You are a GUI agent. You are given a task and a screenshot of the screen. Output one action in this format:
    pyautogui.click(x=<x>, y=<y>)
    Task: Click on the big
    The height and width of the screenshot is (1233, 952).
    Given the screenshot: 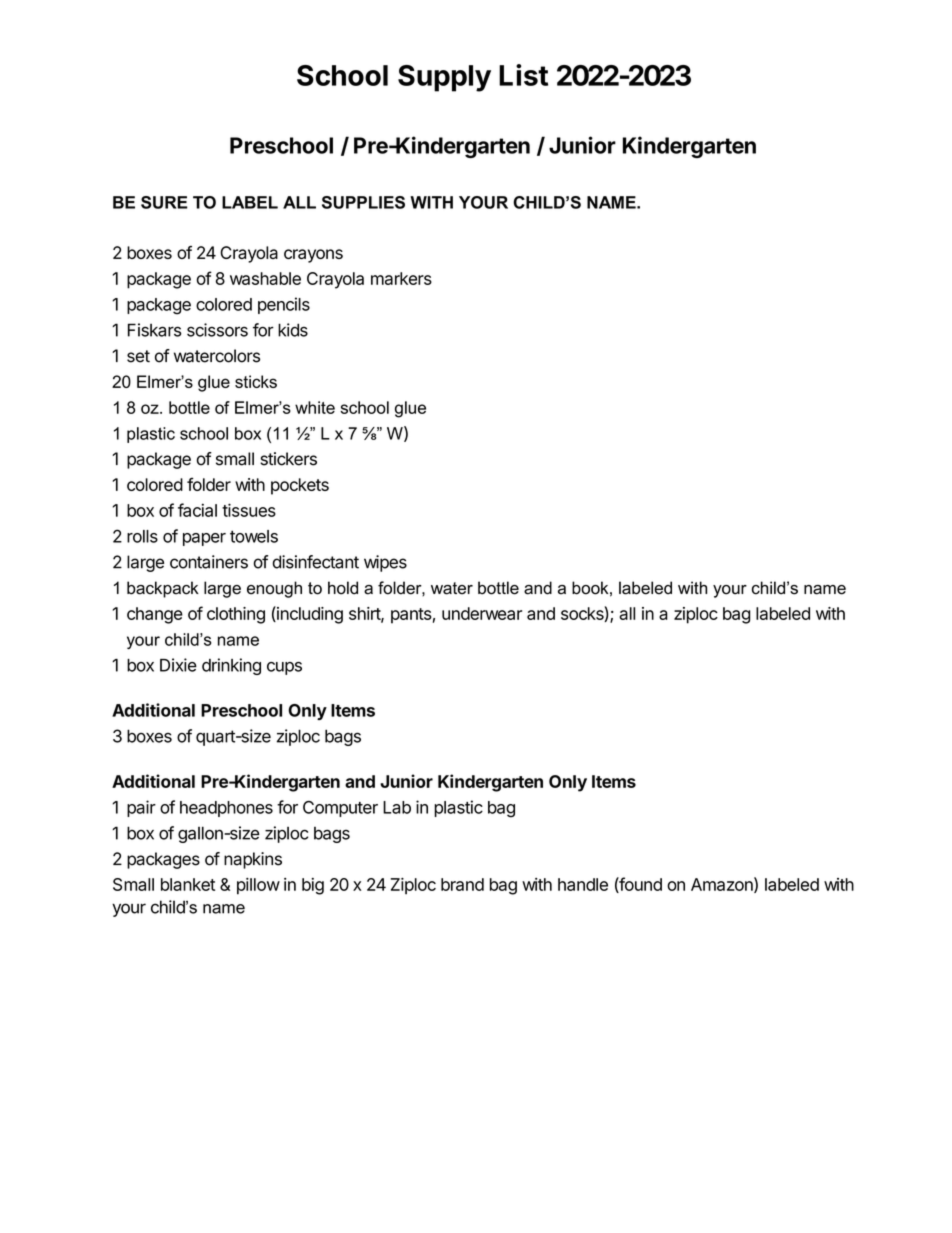 What is the action you would take?
    pyautogui.click(x=313, y=886)
